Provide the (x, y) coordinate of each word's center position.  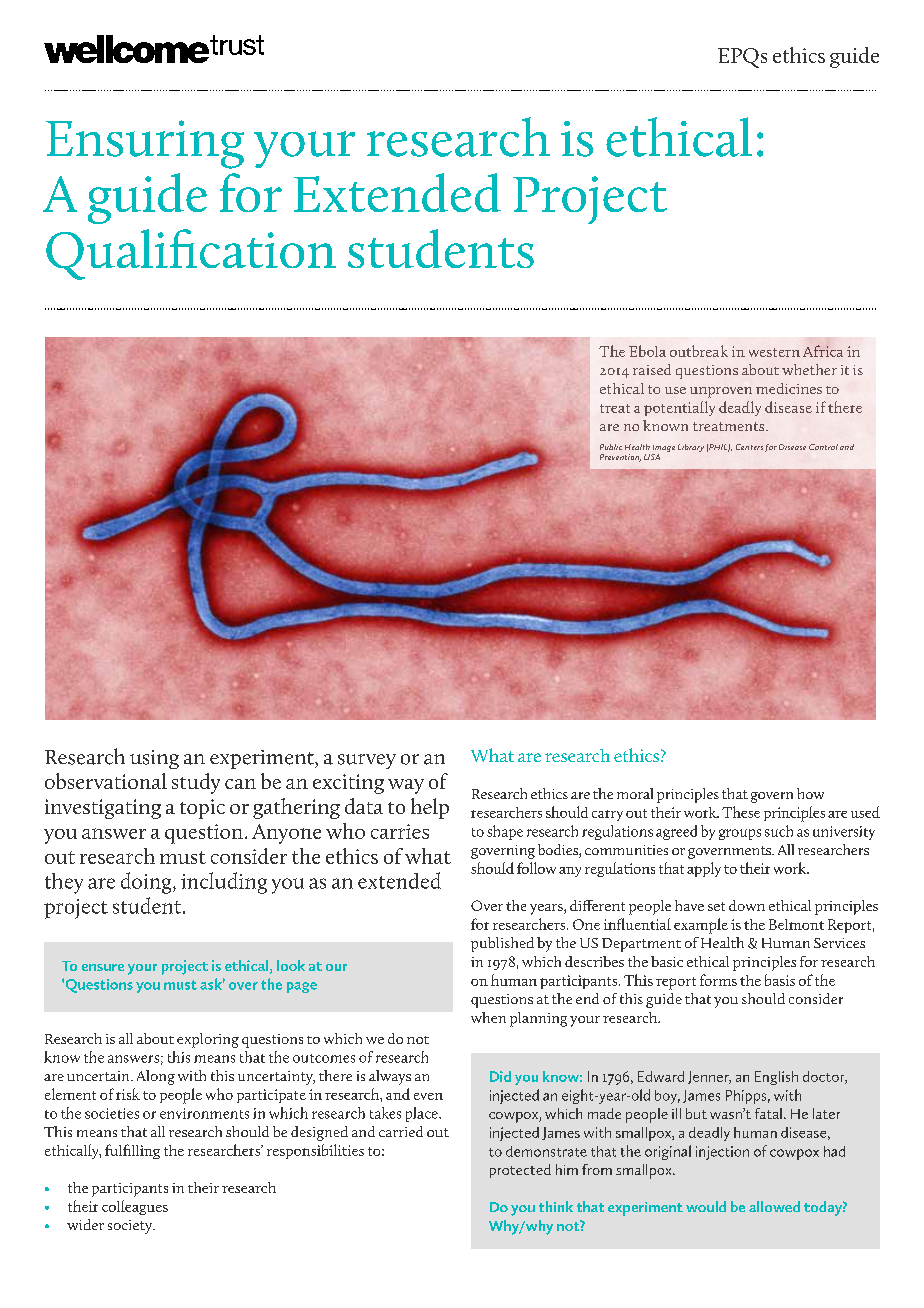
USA (652, 457)
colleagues (135, 1207)
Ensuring (145, 144)
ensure (103, 967)
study (196, 783)
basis (780, 980)
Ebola (647, 351)
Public (611, 447)
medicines (789, 388)
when (488, 1017)
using (154, 759)
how (810, 793)
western (774, 352)
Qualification (191, 254)
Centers (749, 447)
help (430, 808)
